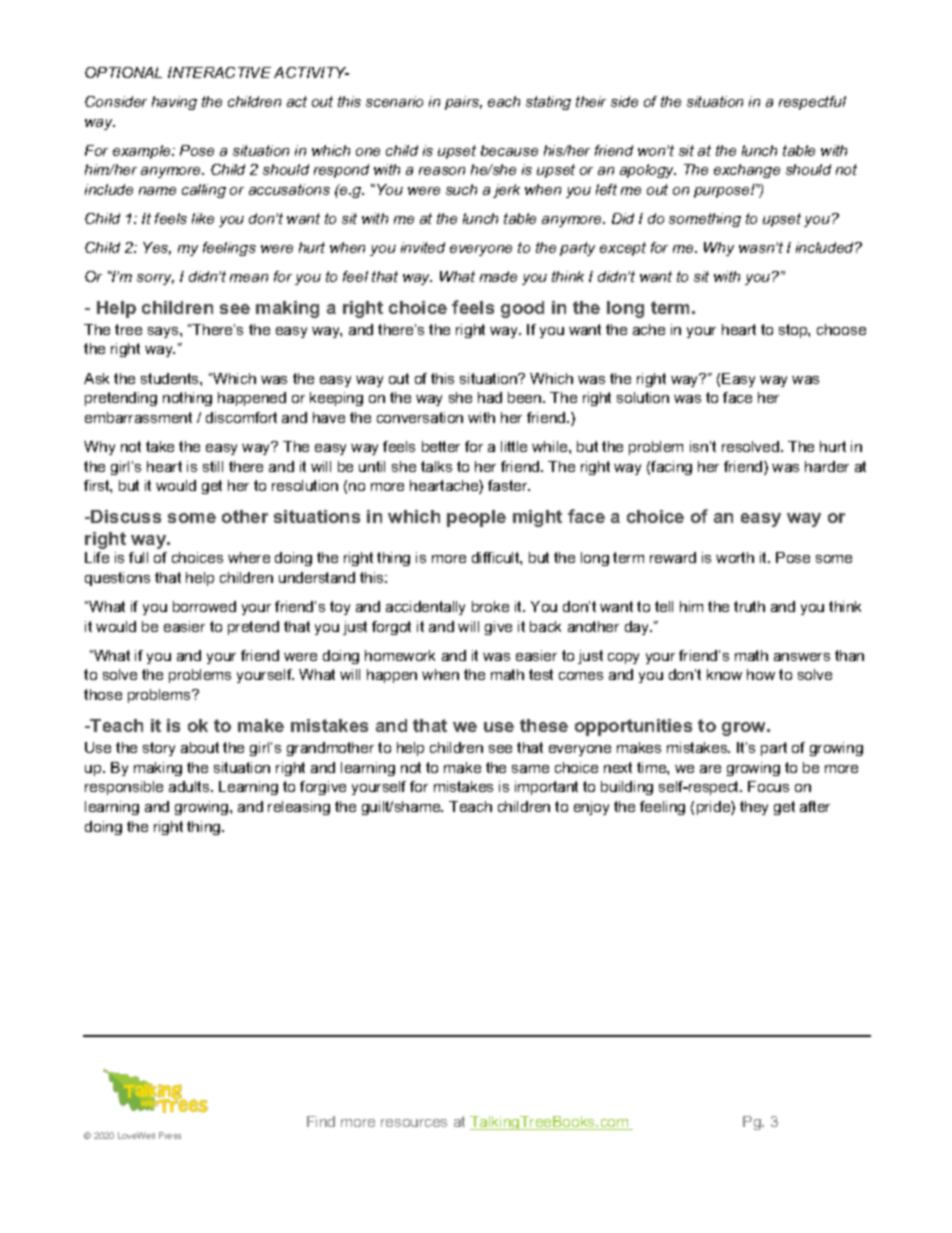 This screenshot has height=1233, width=952. Describe the element at coordinates (164, 332) in the screenshot. I see `says` at that location.
